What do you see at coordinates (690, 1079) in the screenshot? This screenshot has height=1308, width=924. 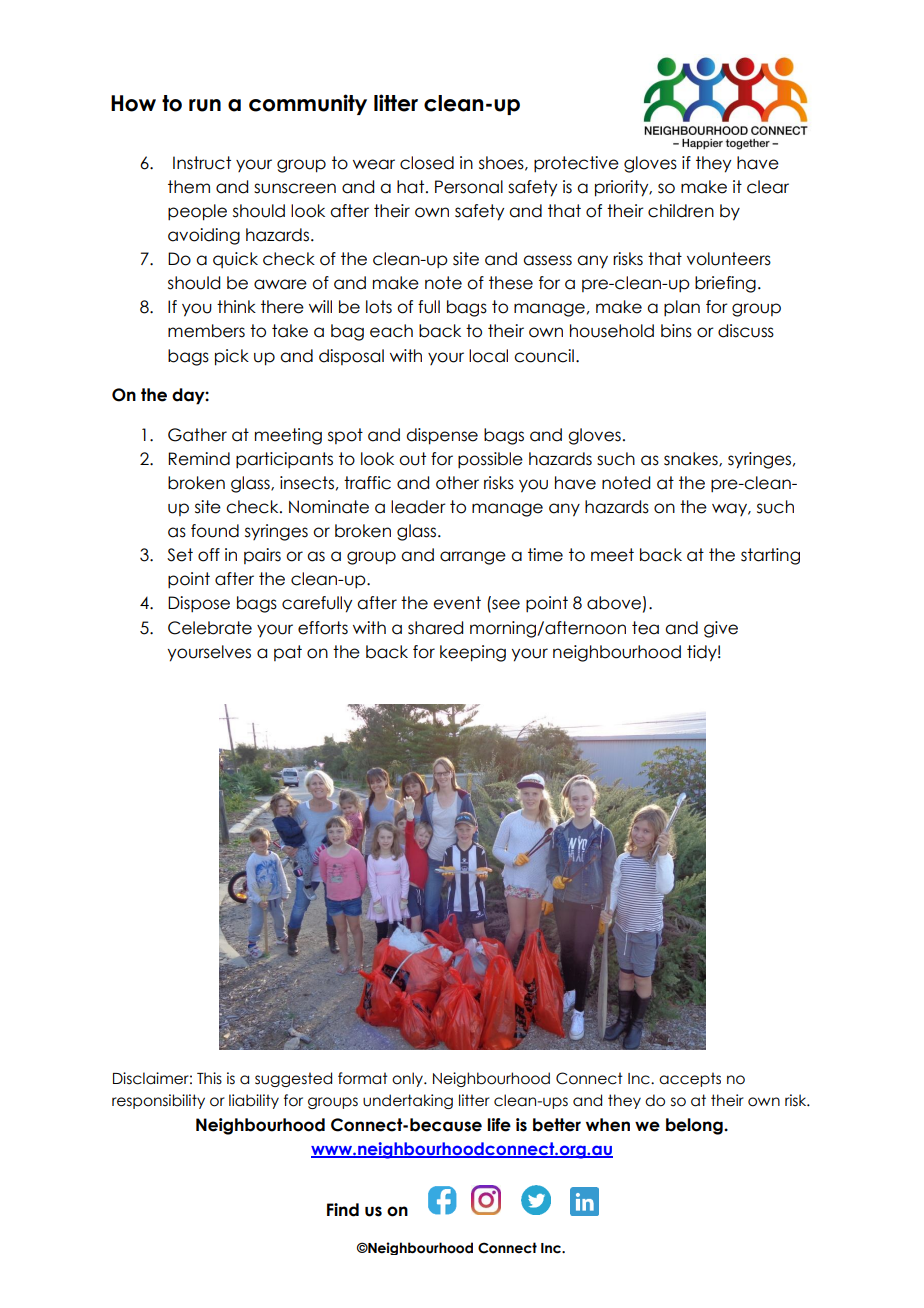 I see `accepts` at bounding box center [690, 1079].
